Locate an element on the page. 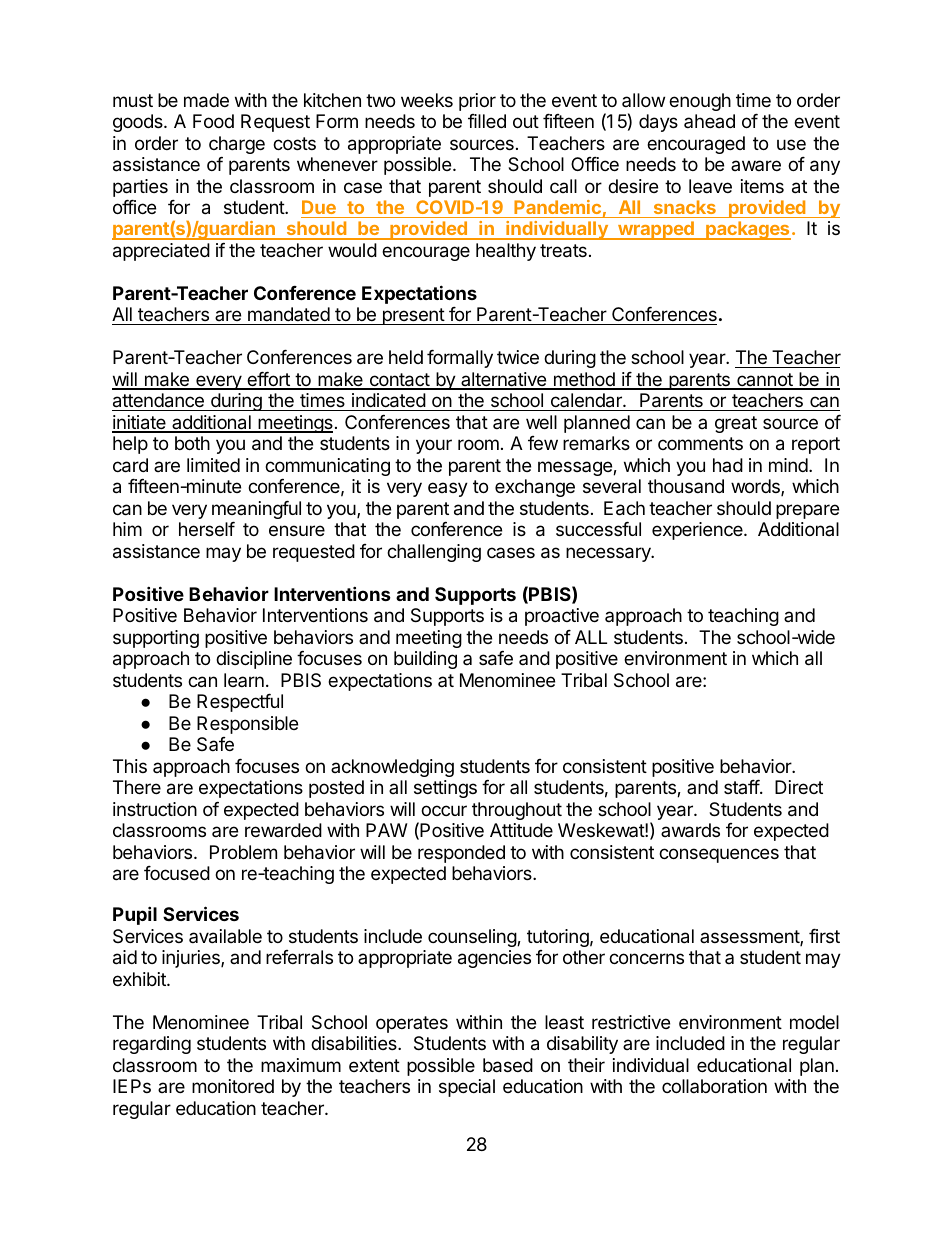 The height and width of the page is (1233, 952). filled is located at coordinates (487, 121).
